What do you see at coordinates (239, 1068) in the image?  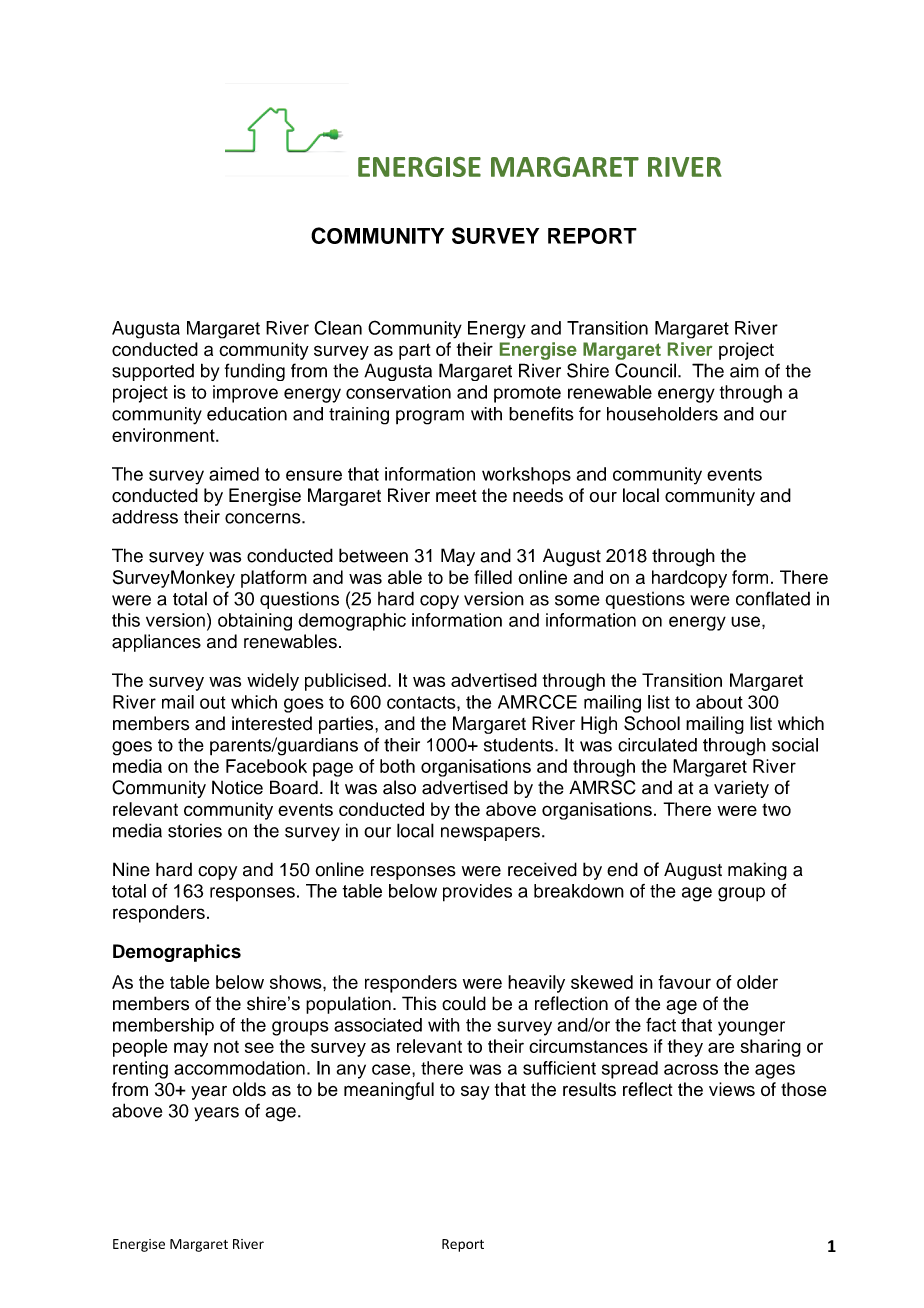 I see `accommodation` at bounding box center [239, 1068].
